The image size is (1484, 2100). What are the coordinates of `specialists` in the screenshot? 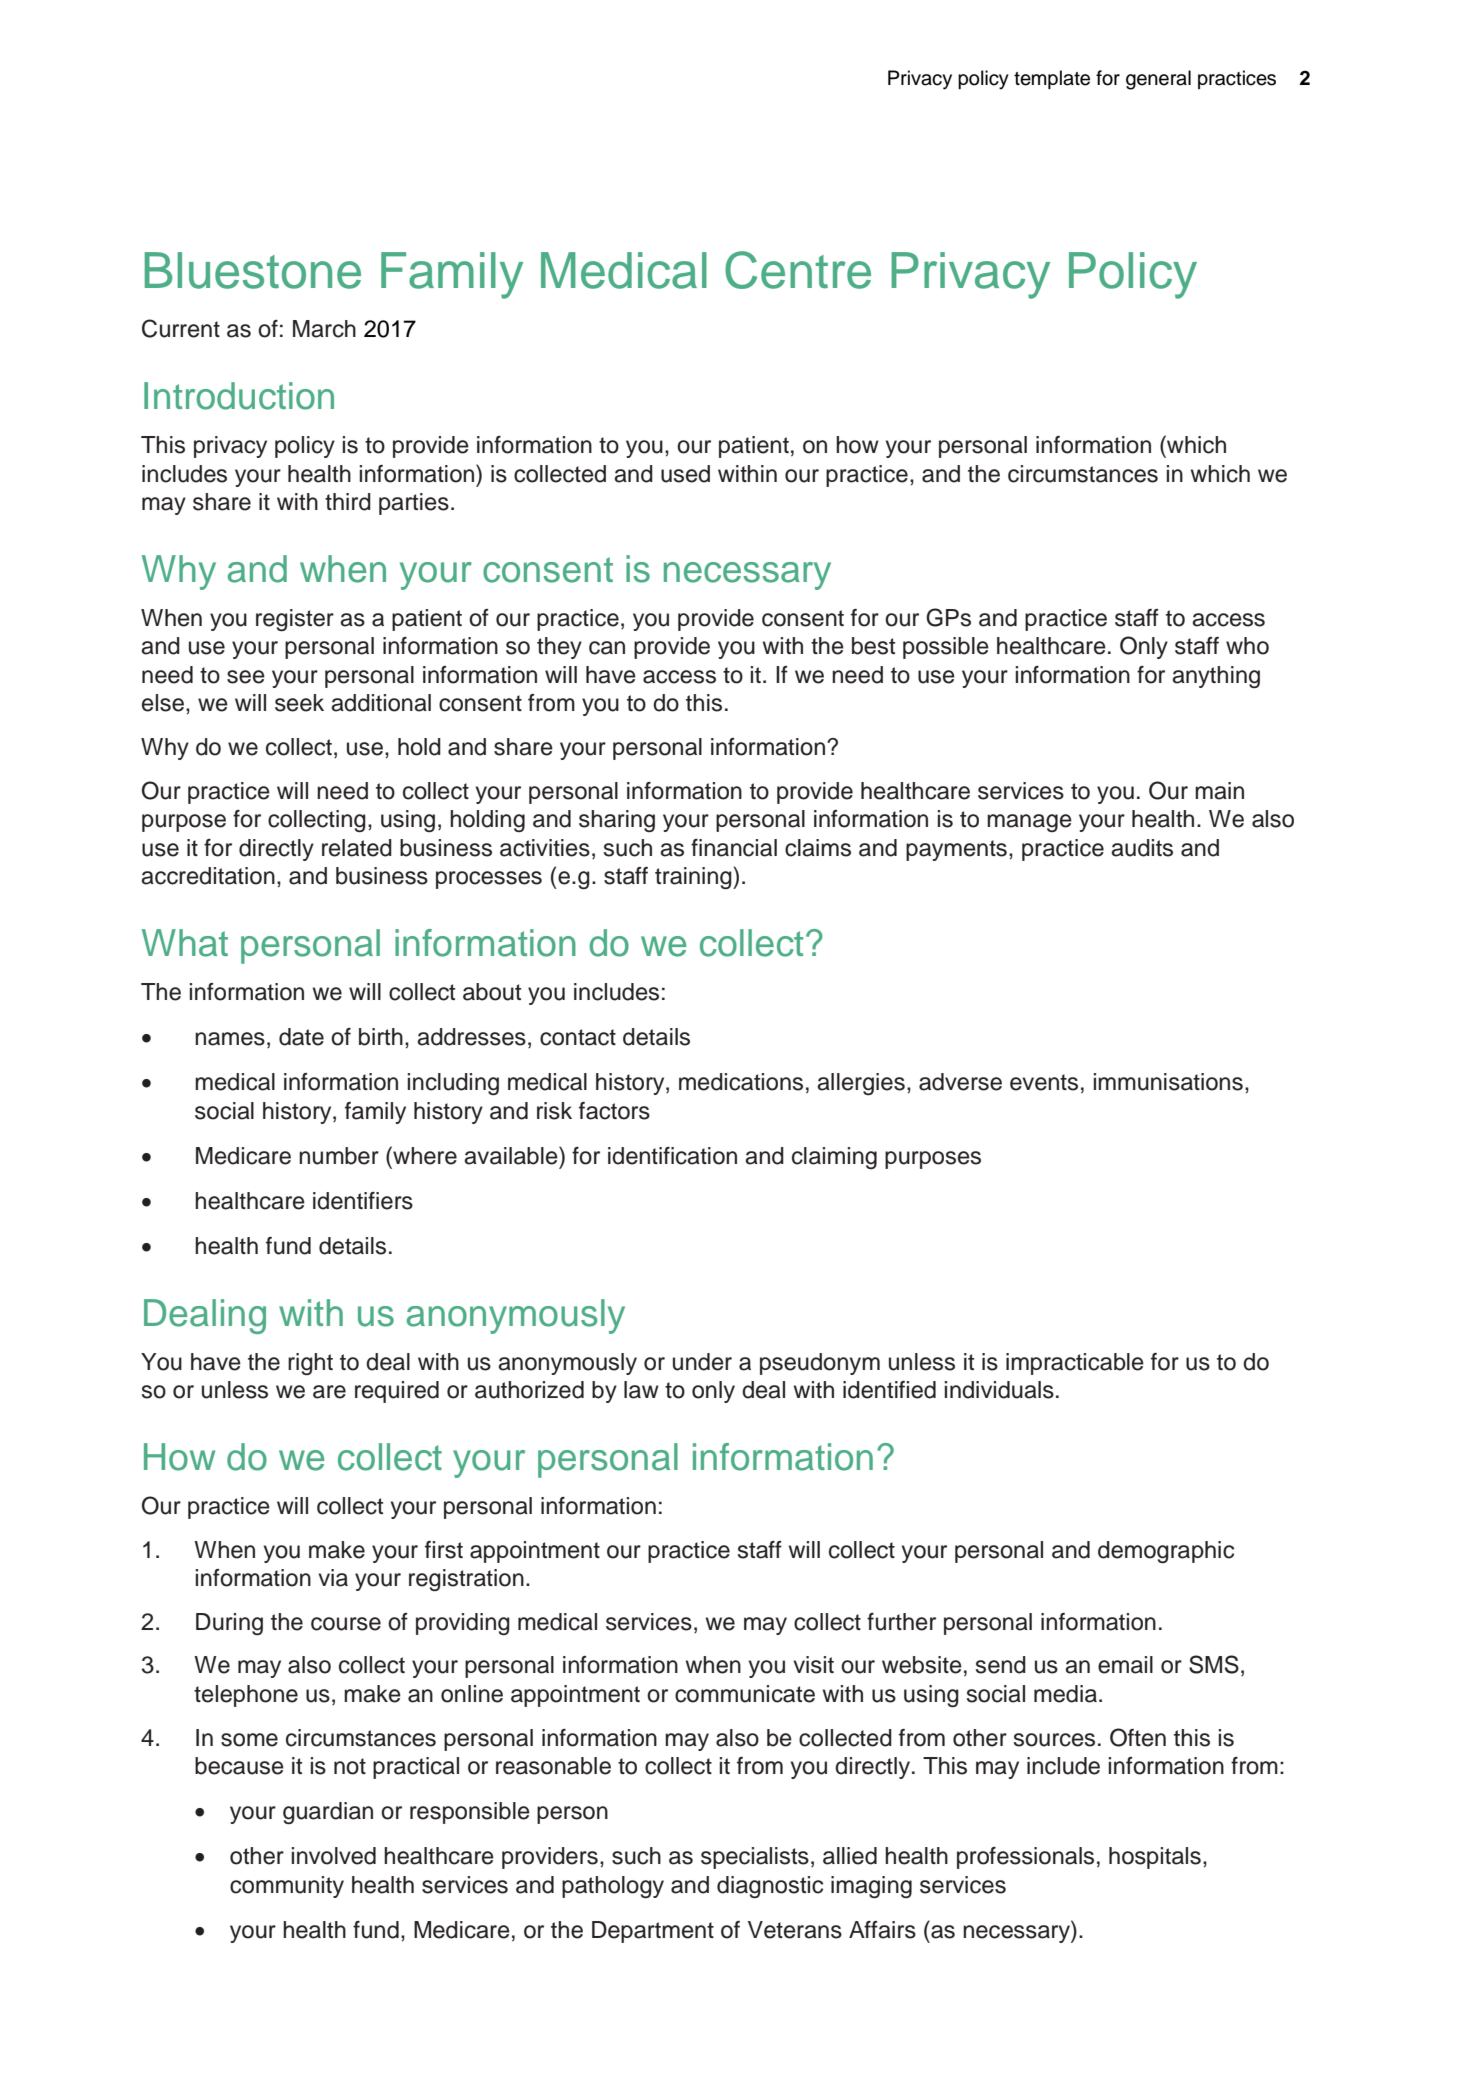 It's located at (755, 1858).
